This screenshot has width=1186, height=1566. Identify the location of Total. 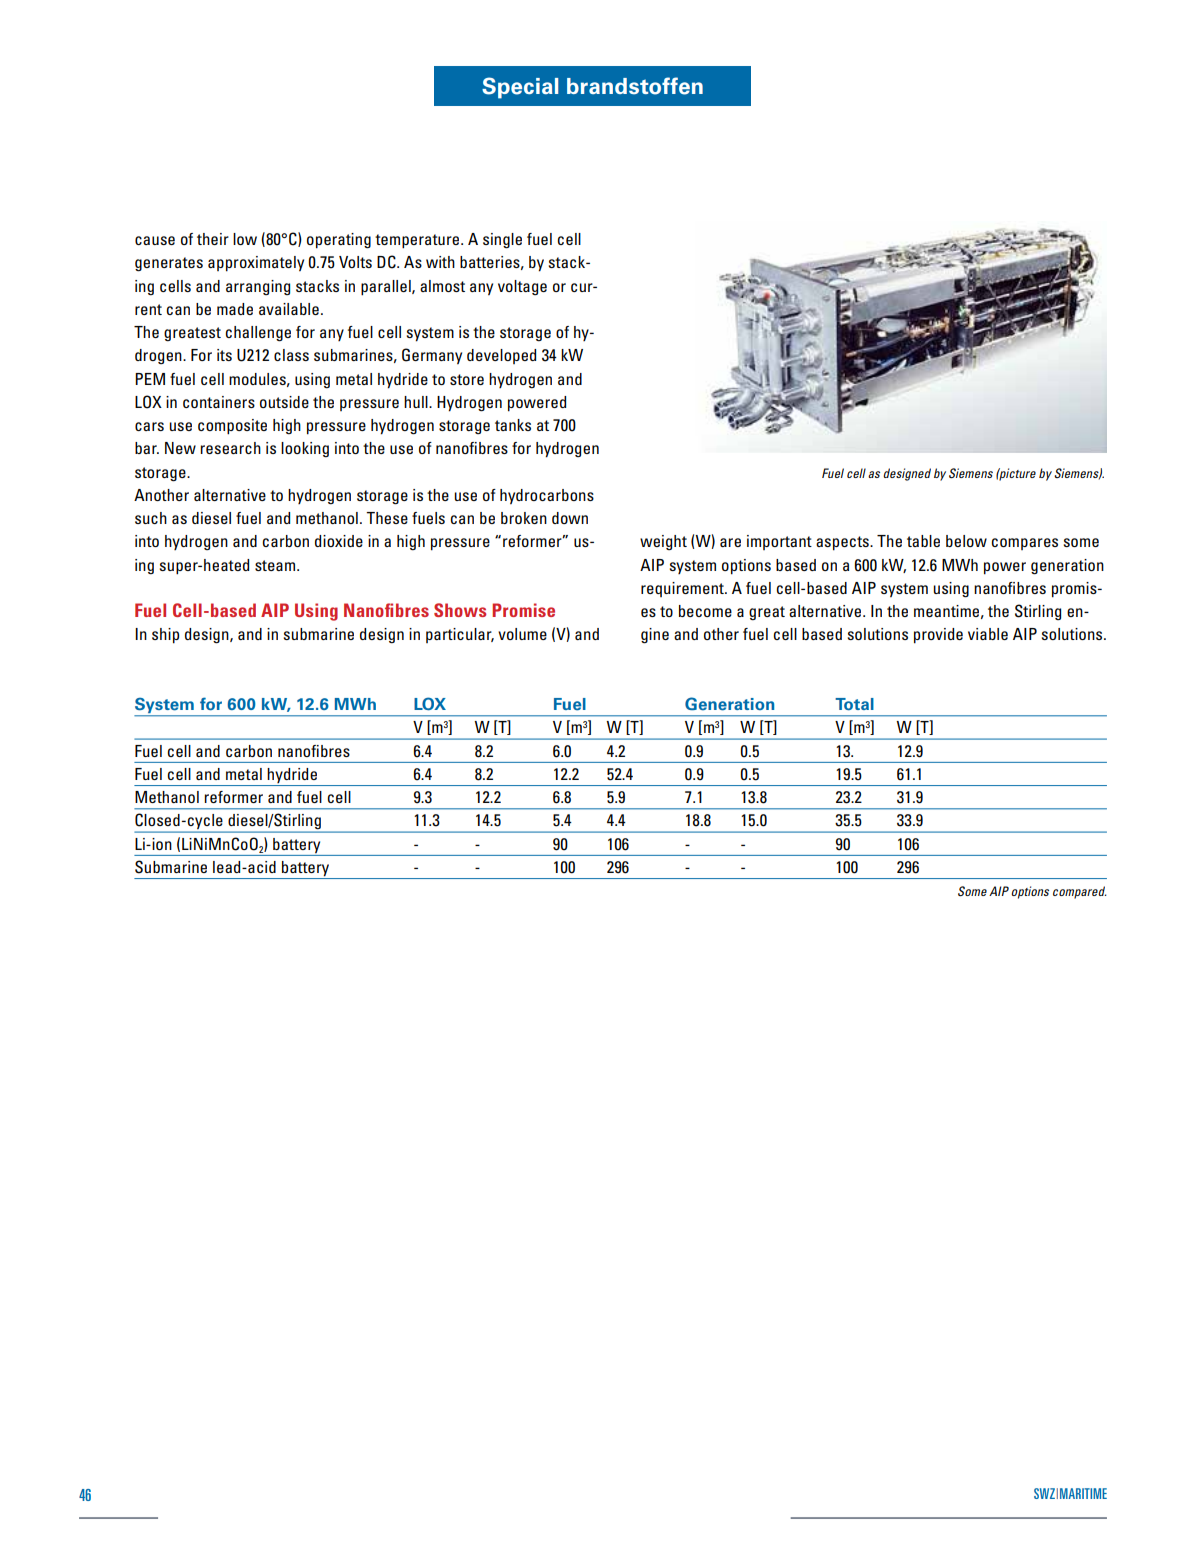
(854, 704).
